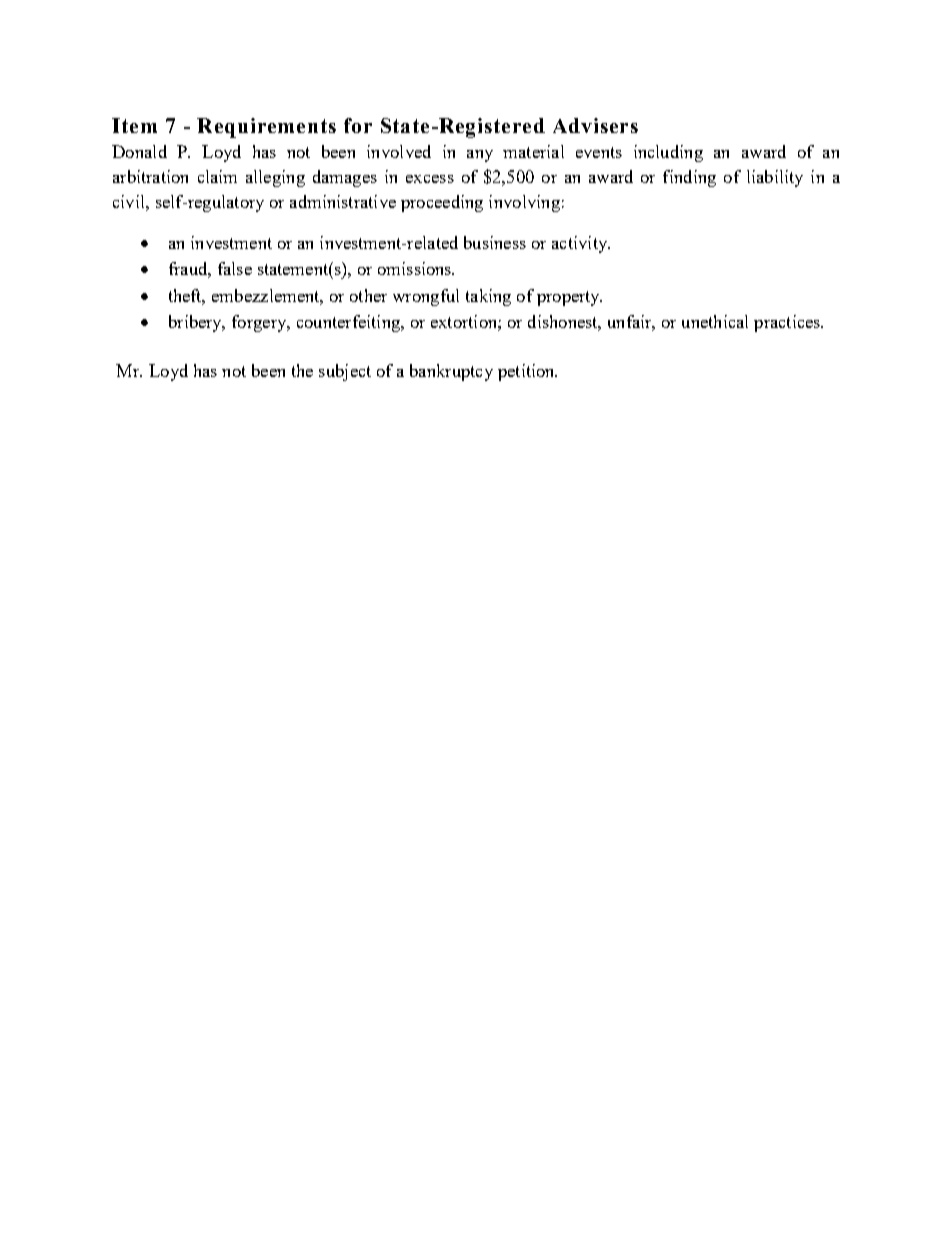 Image resolution: width=952 pixels, height=1233 pixels. What do you see at coordinates (488, 297) in the document?
I see `taking` at bounding box center [488, 297].
